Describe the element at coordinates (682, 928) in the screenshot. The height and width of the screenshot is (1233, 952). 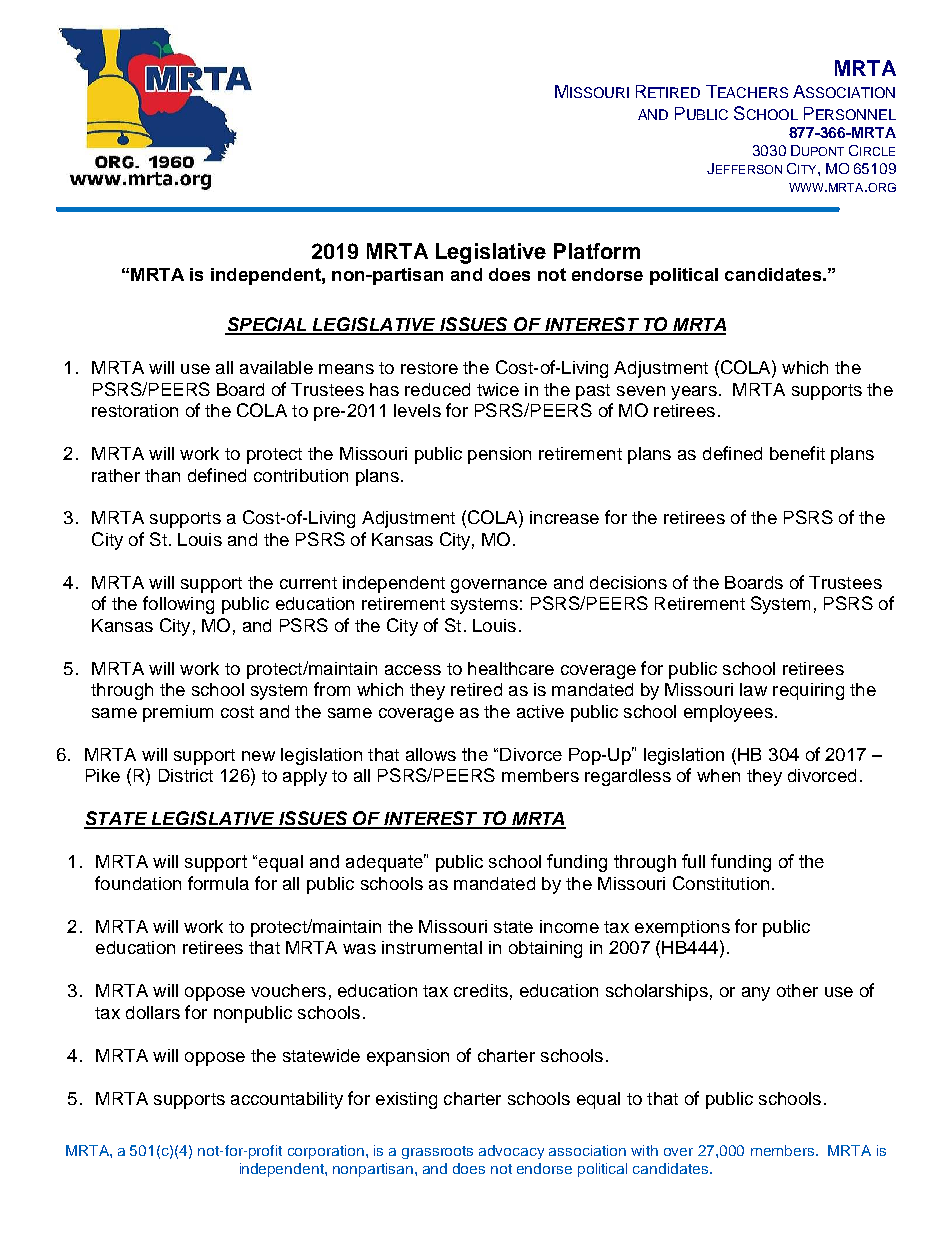
I see `exemptions` at that location.
